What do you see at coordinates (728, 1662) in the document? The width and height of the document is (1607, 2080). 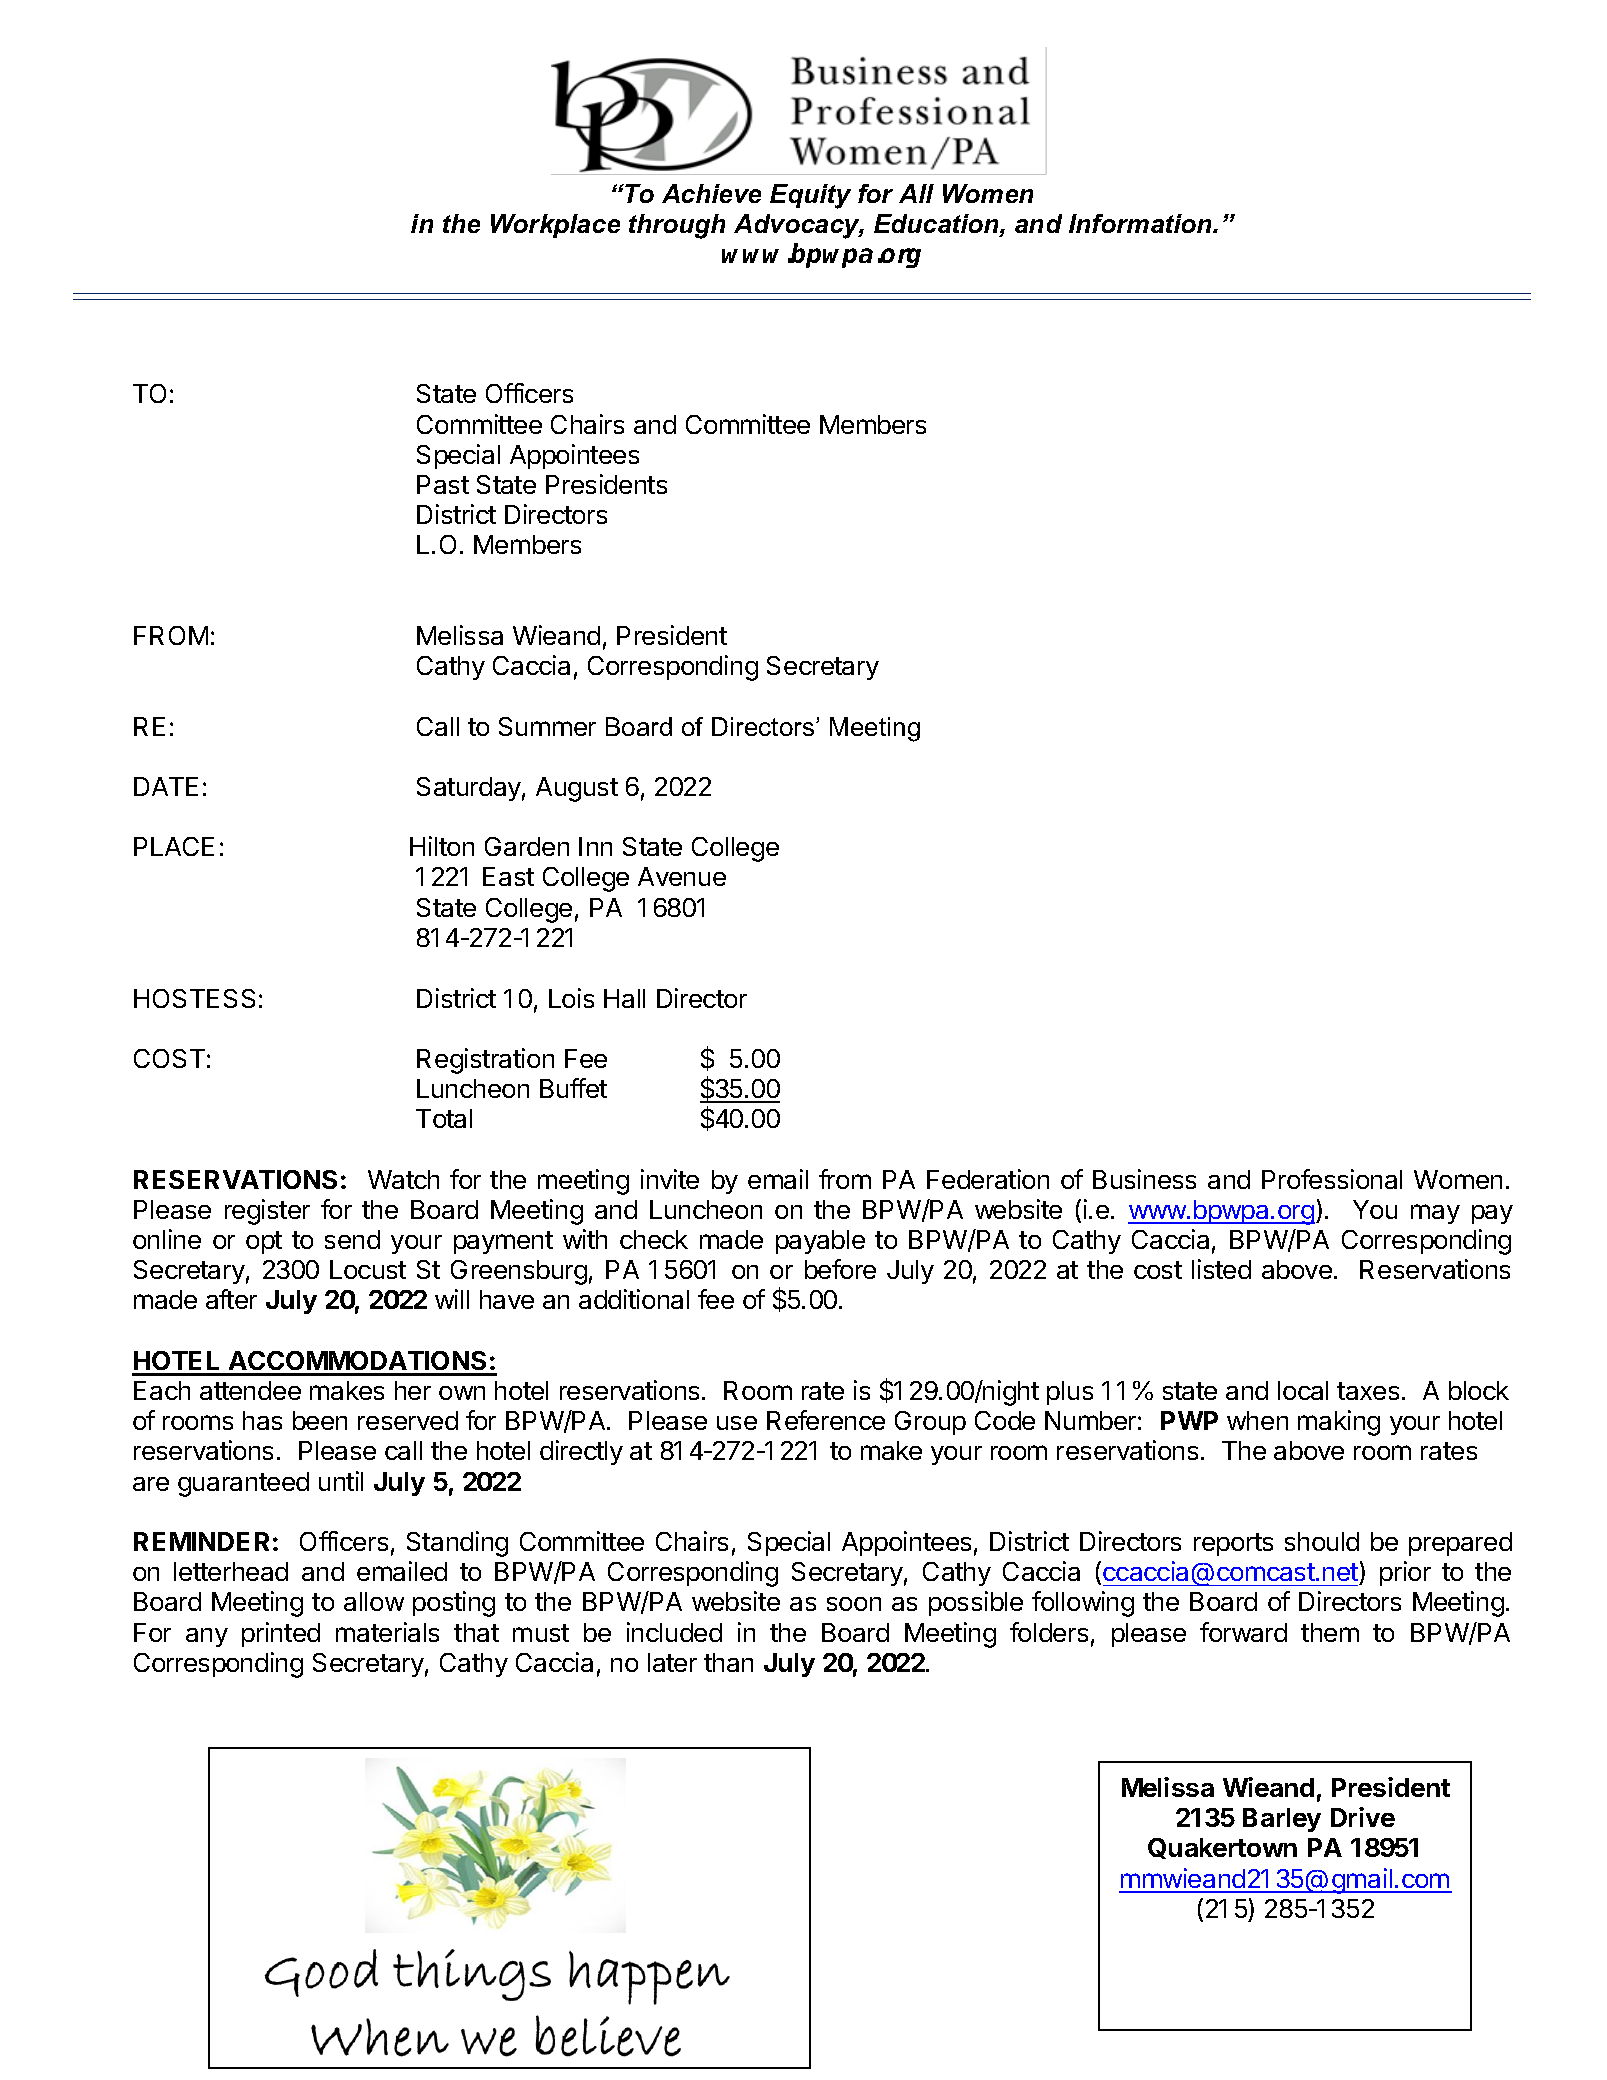 I see `than` at bounding box center [728, 1662].
